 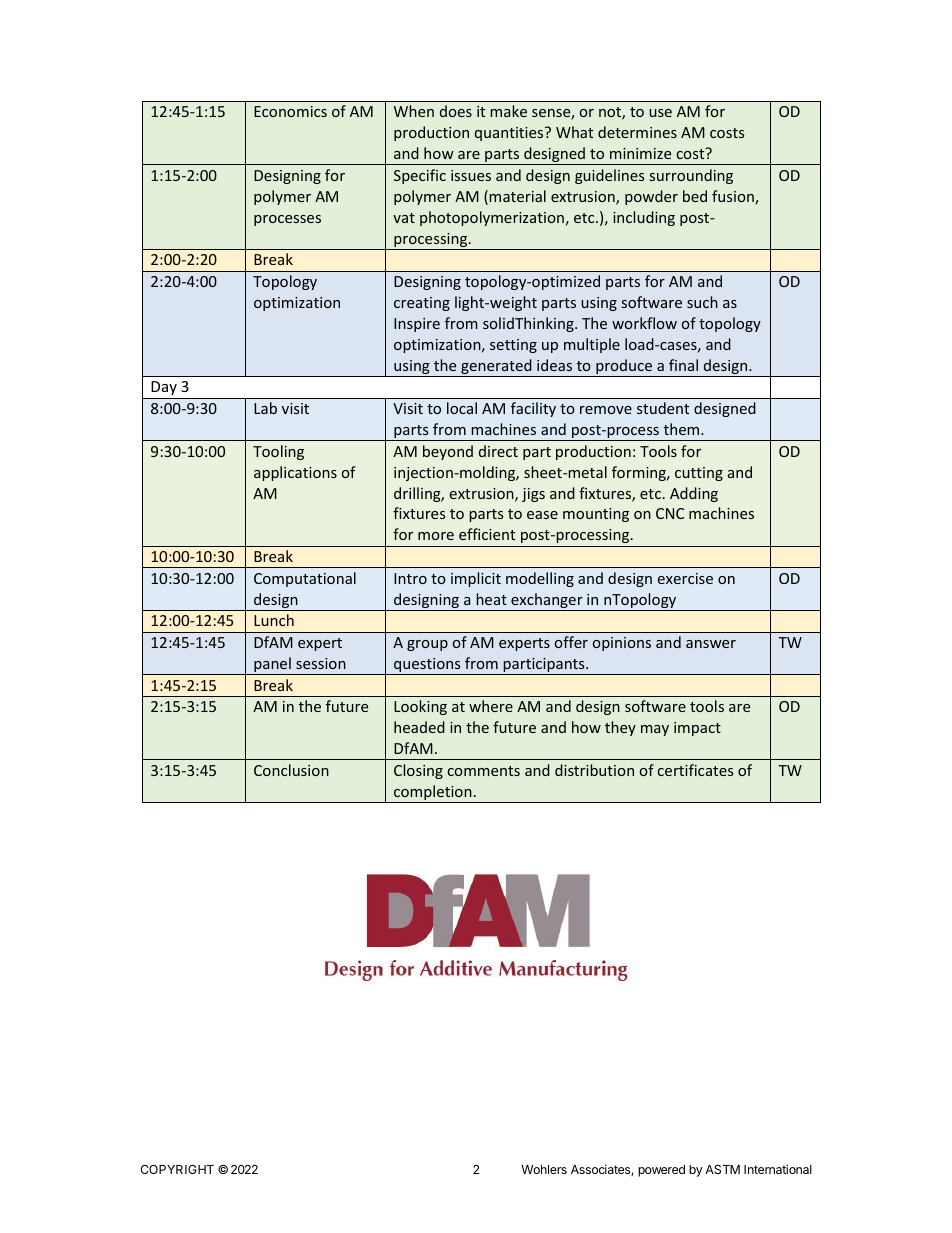 What do you see at coordinates (487, 534) in the page?
I see `efficient` at bounding box center [487, 534].
